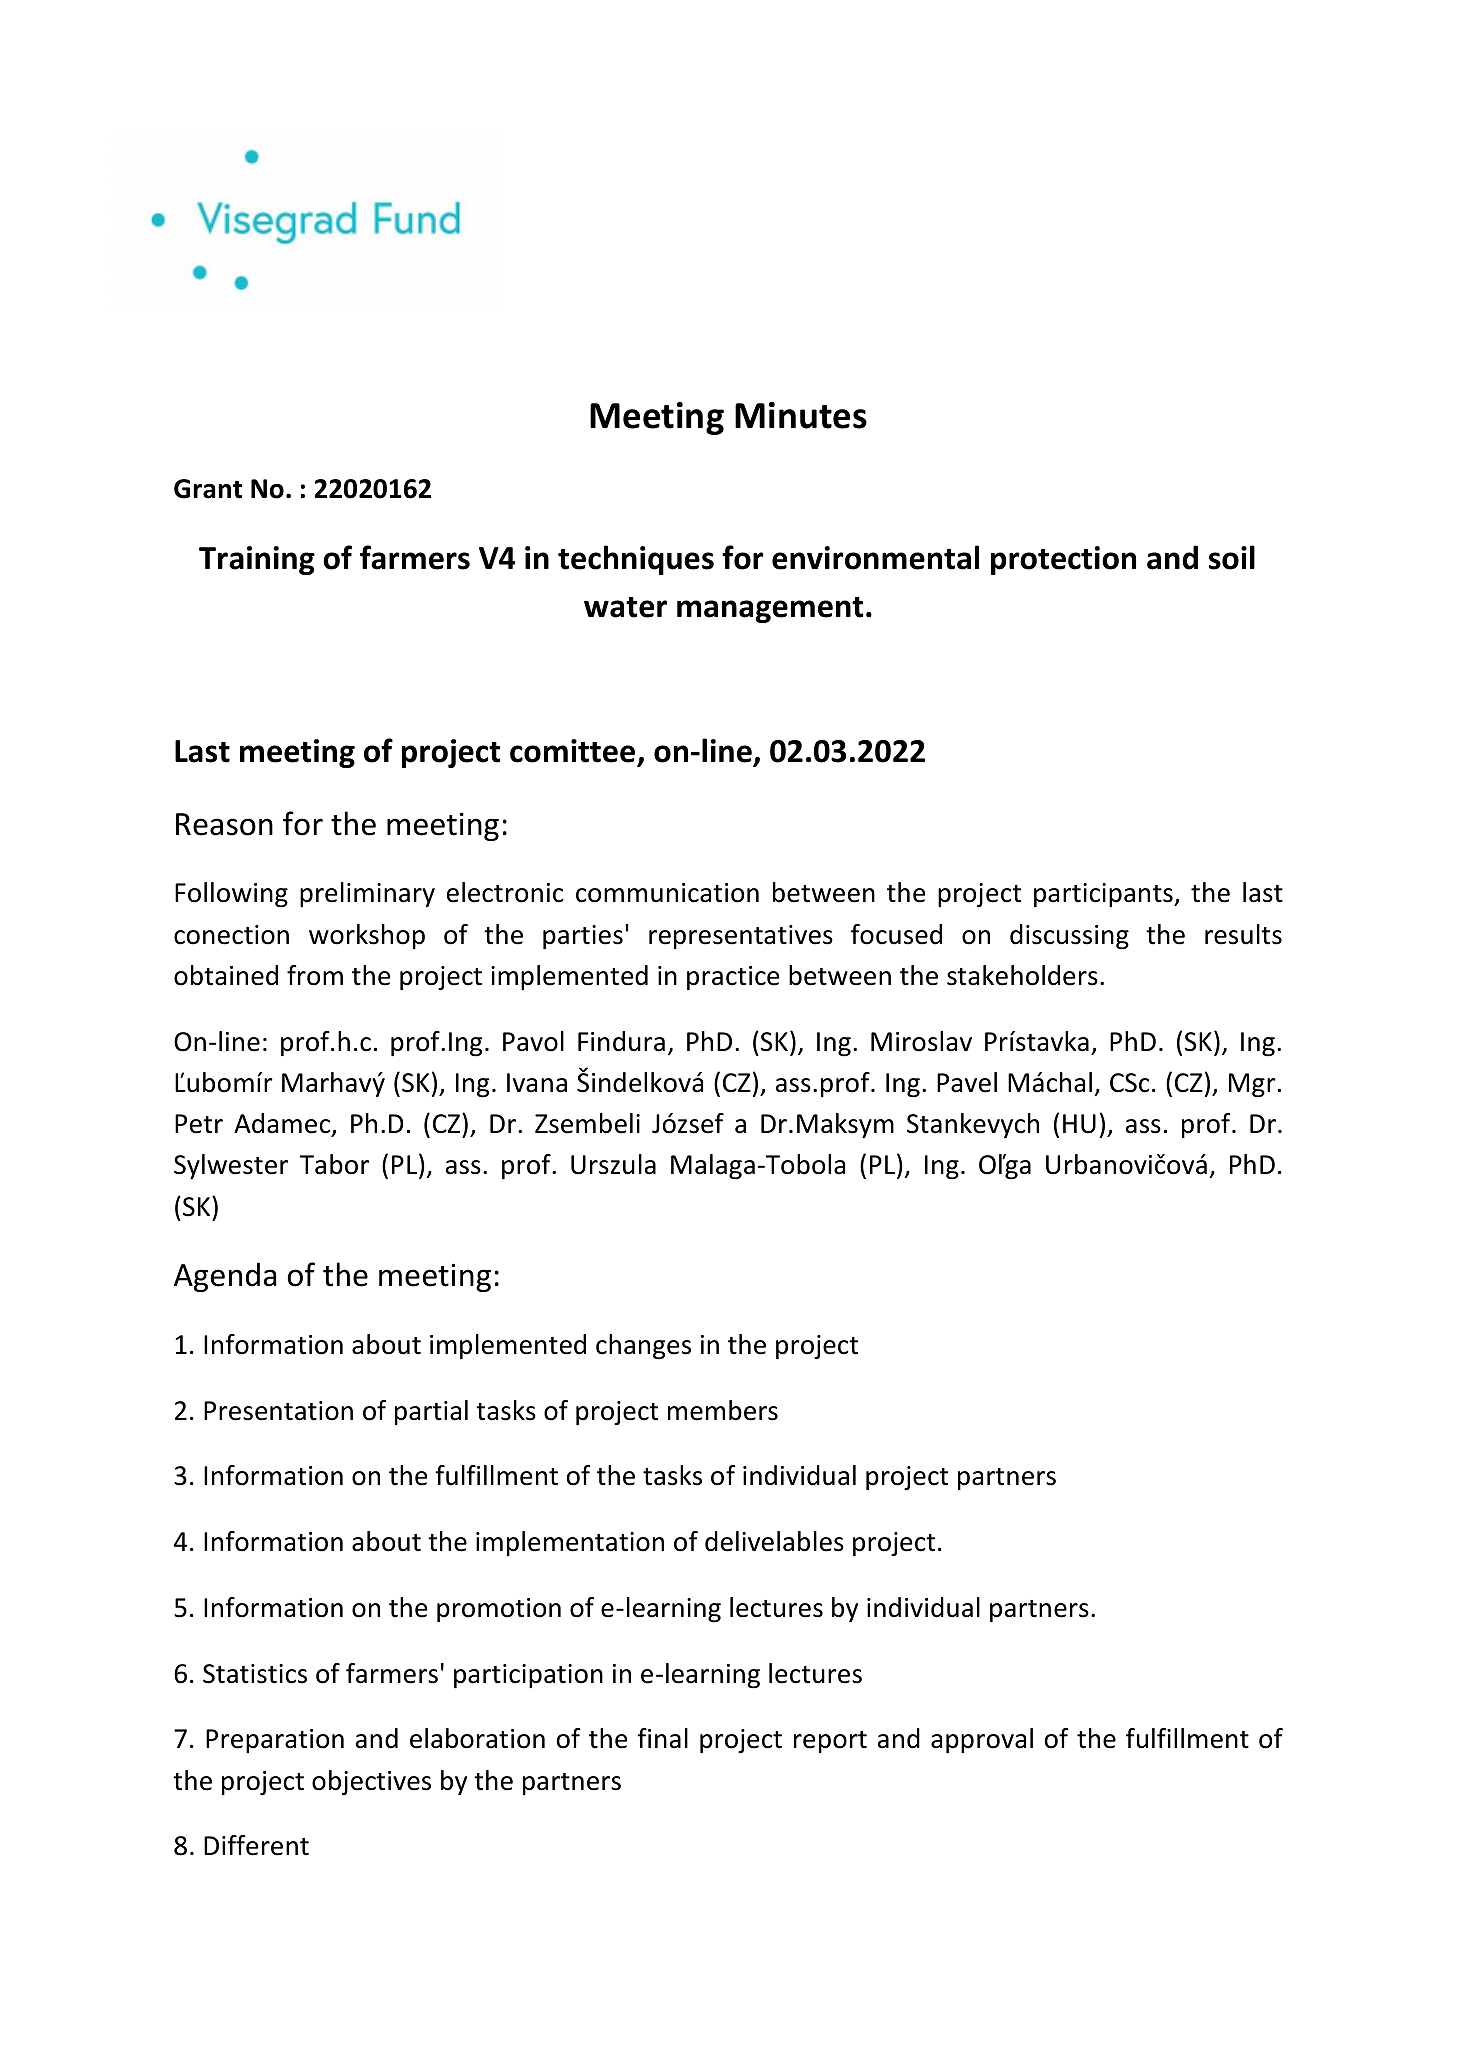 This screenshot has width=1457, height=2061. I want to click on protection, so click(1063, 560).
